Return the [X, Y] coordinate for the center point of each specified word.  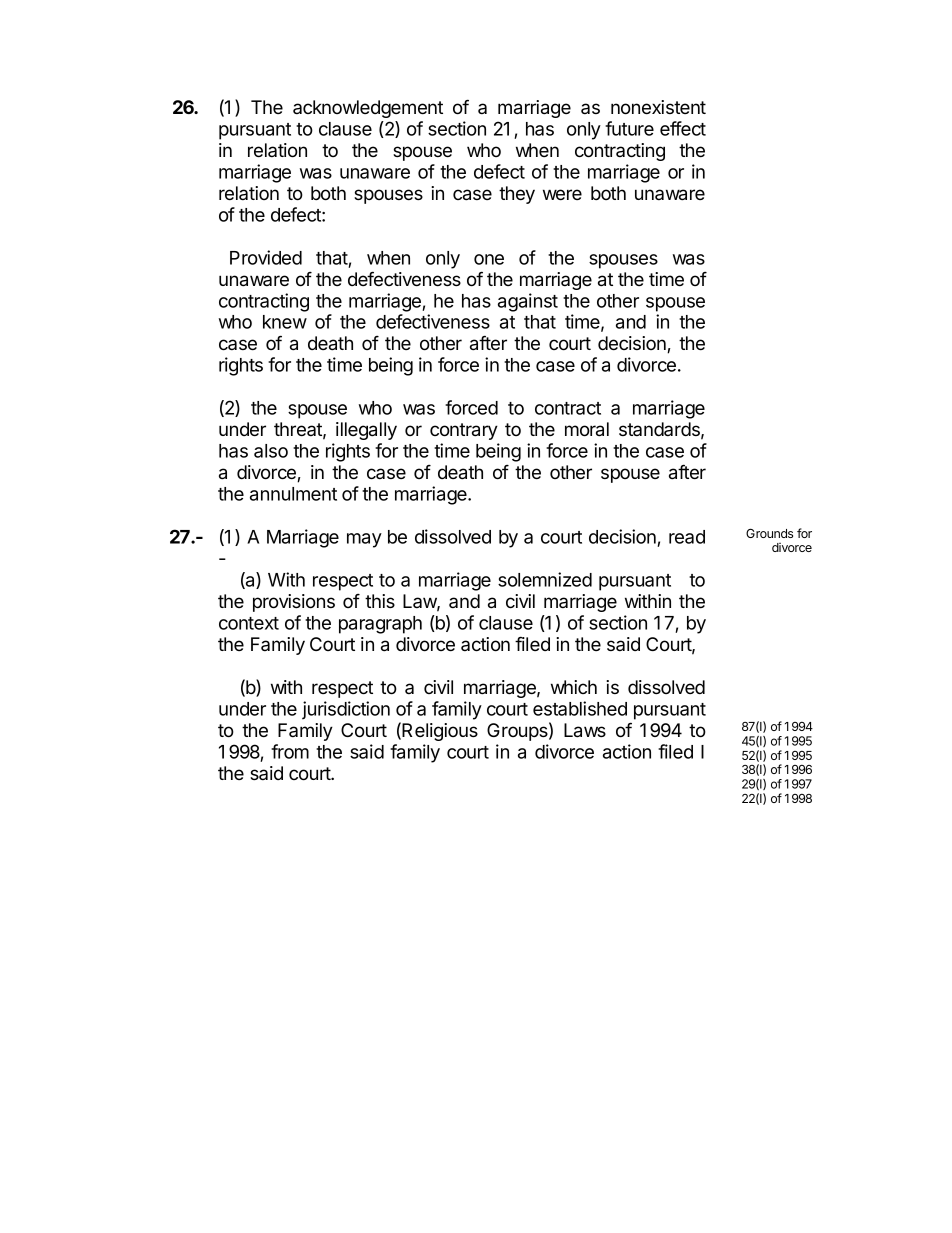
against [528, 302]
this [380, 601]
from [290, 751]
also [271, 451]
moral [587, 429]
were [562, 194]
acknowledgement [368, 109]
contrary [464, 431]
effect [683, 128]
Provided [266, 257]
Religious [440, 732]
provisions [294, 603]
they [517, 195]
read [687, 537]
